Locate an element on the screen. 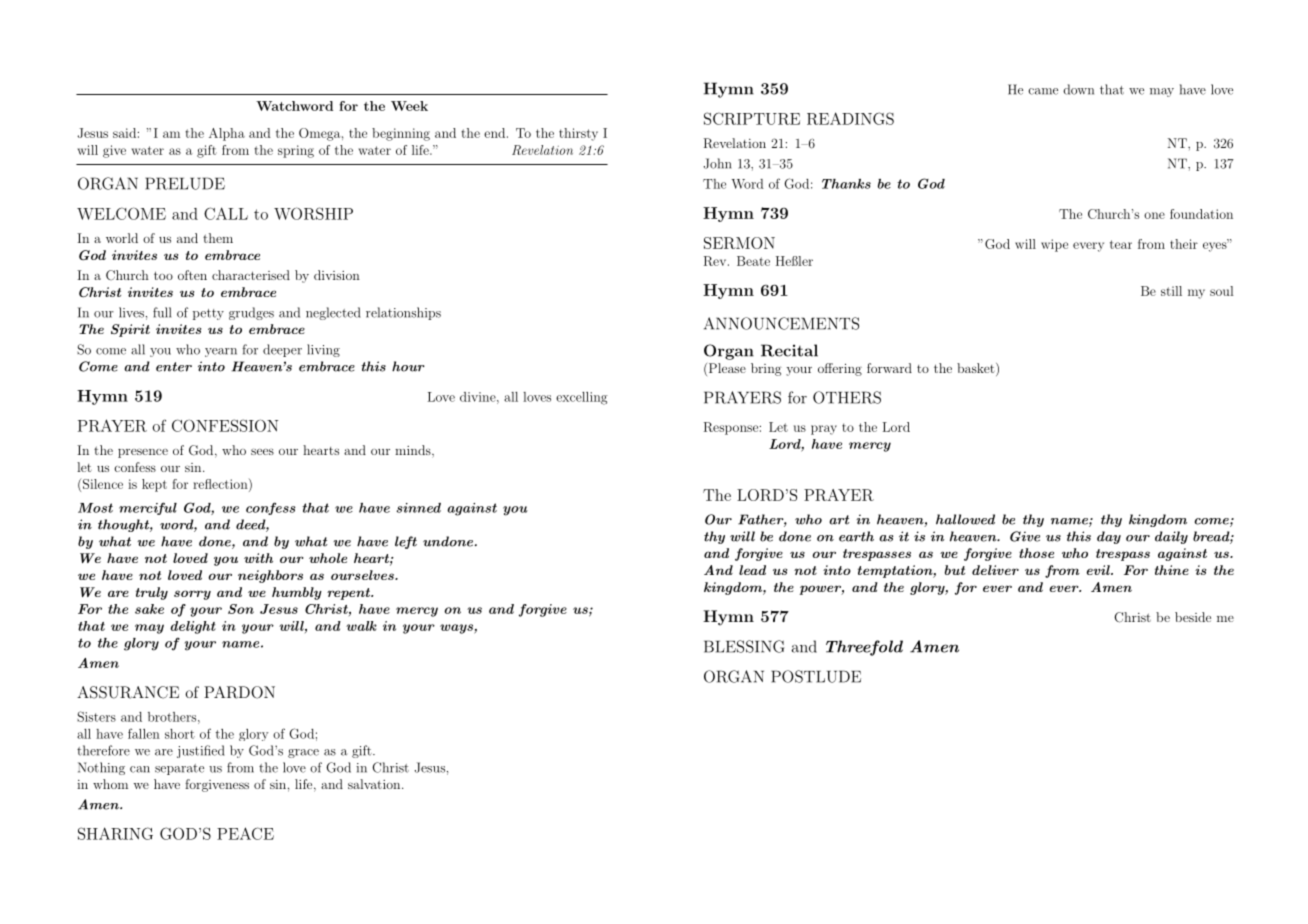 Image resolution: width=1308 pixels, height=924 pixels. lead is located at coordinates (752, 570).
